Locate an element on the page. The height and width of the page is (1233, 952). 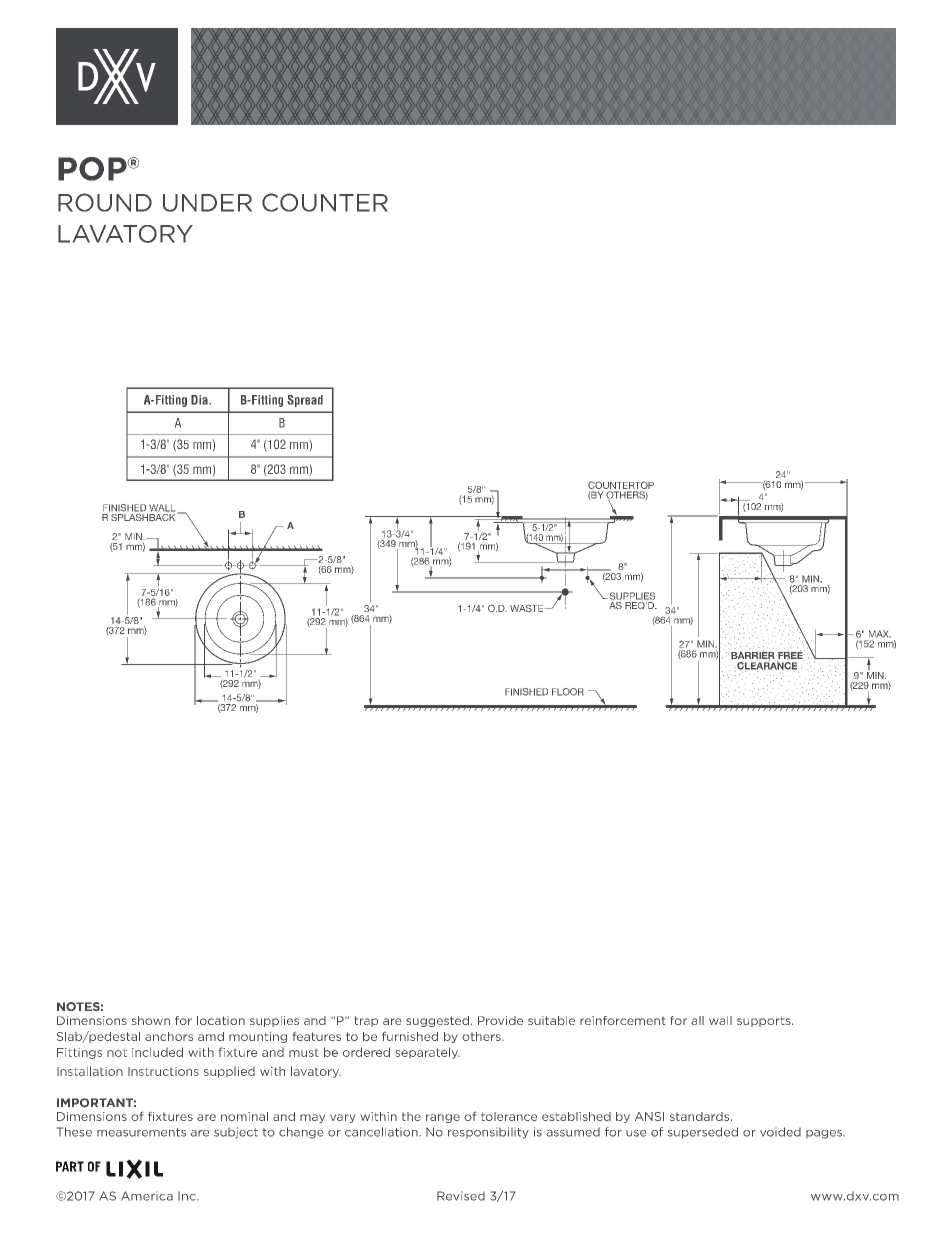
suggested is located at coordinates (437, 1021).
